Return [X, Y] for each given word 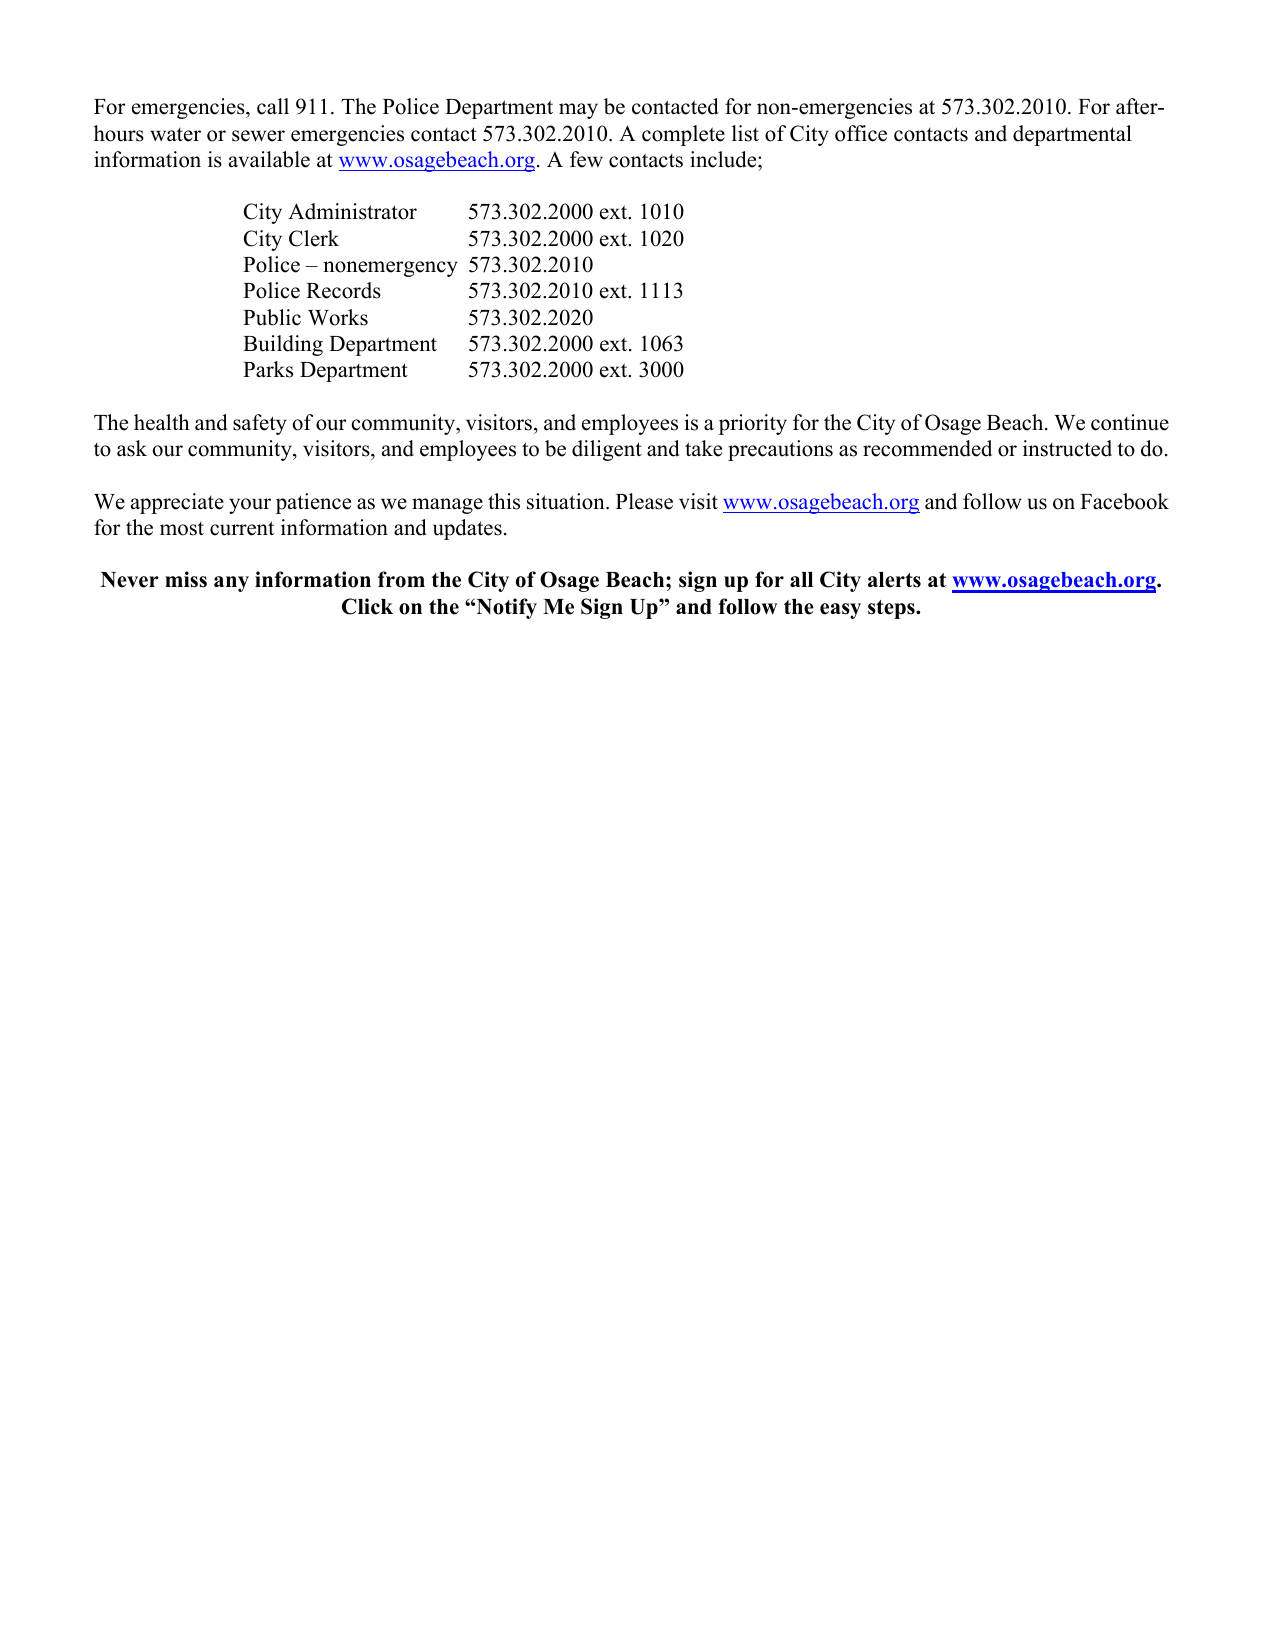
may [578, 111]
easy [840, 611]
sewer [258, 136]
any [231, 584]
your [250, 506]
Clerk [314, 238]
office [861, 133]
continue [1130, 422]
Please [644, 501]
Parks [268, 369]
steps [892, 609]
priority [753, 424]
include [724, 159]
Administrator [352, 211]
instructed [1067, 448]
